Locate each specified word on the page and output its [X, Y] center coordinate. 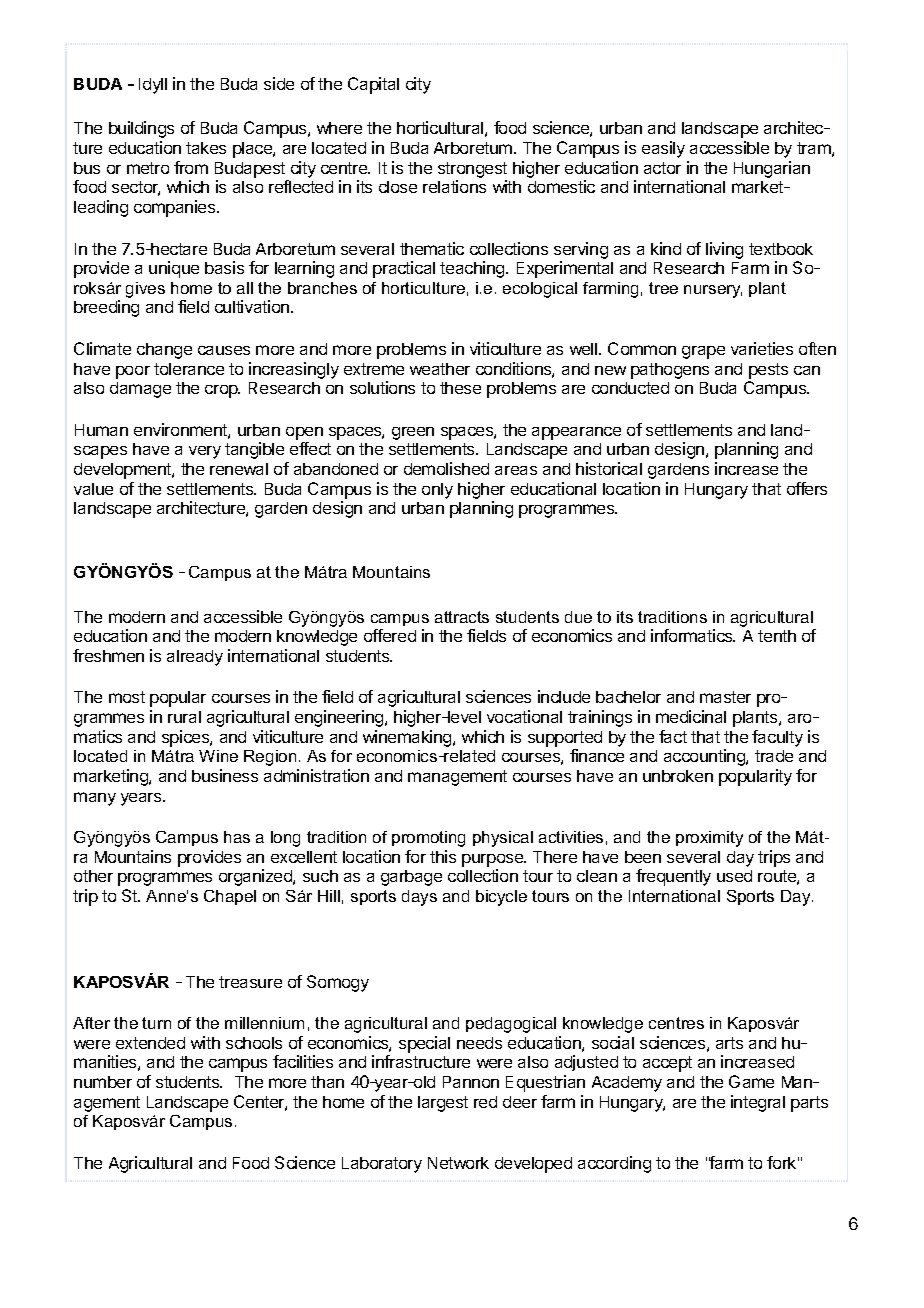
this [443, 856]
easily [663, 149]
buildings [141, 129]
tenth [777, 636]
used [734, 876]
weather [440, 369]
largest [443, 1104]
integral [758, 1103]
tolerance [189, 369]
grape [703, 352]
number [103, 1082]
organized [256, 877]
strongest [472, 171]
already [195, 658]
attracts [462, 617]
